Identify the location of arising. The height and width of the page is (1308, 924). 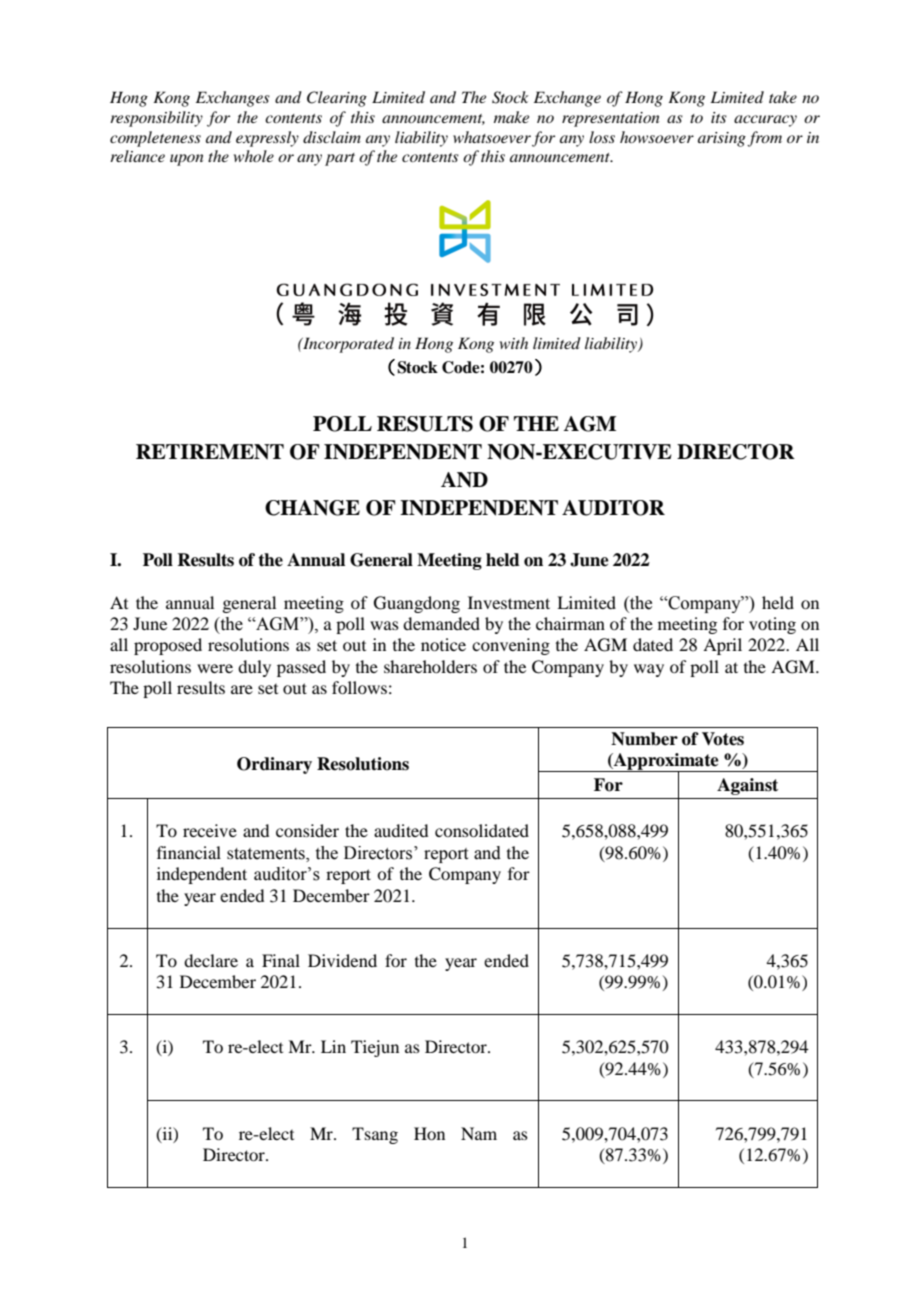
(722, 139).
